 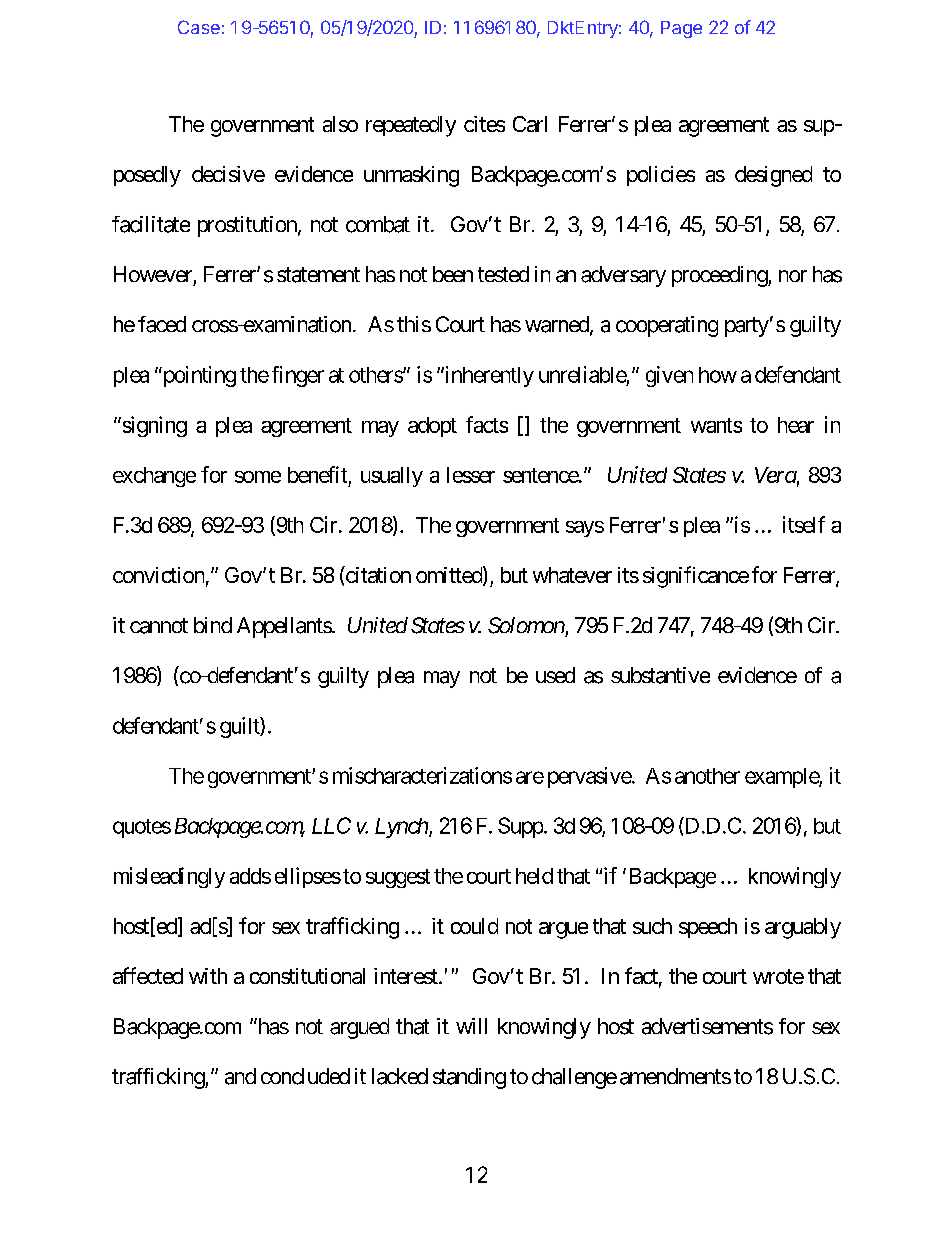 I want to click on adopt, so click(x=432, y=427).
